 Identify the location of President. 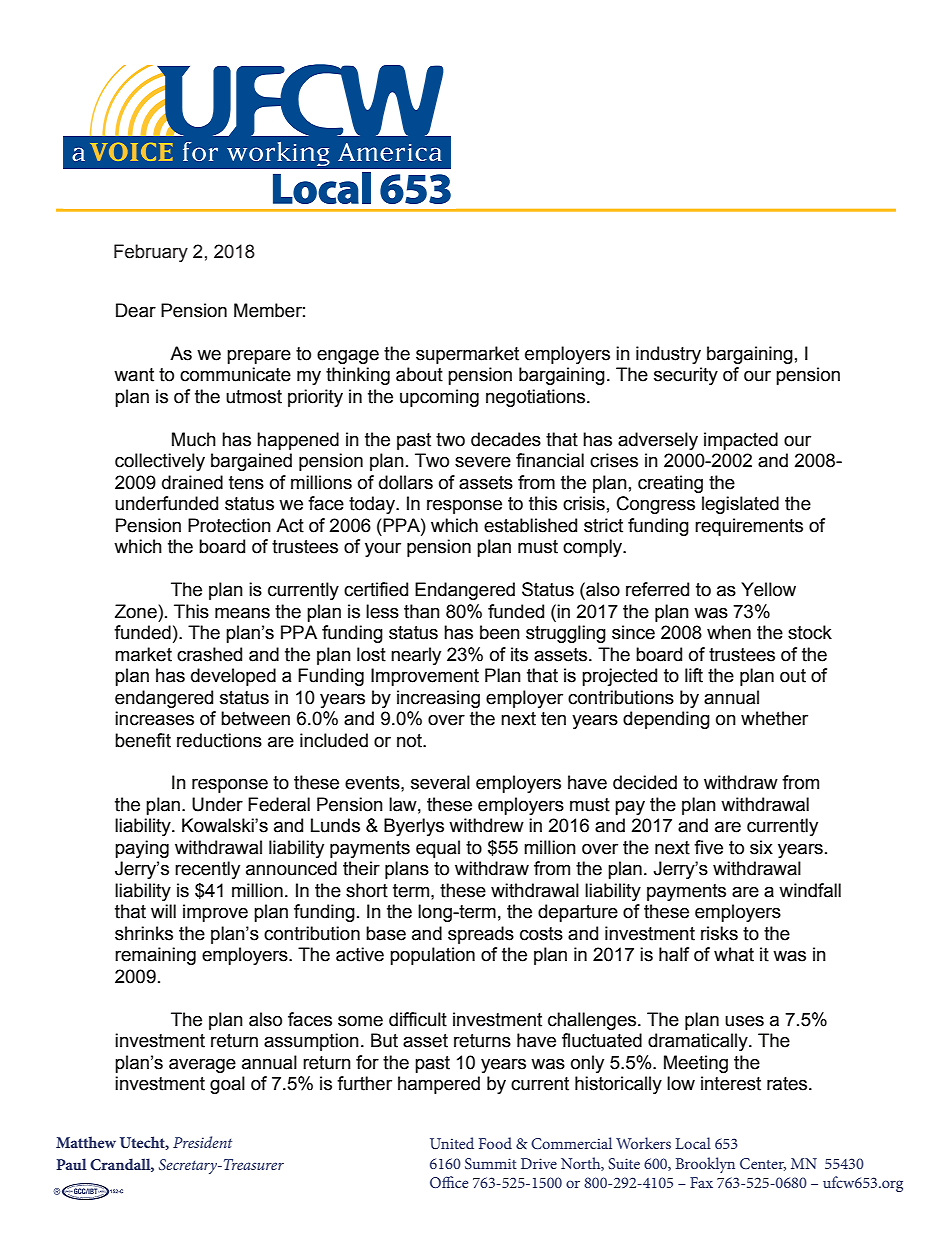
(202, 1142).
